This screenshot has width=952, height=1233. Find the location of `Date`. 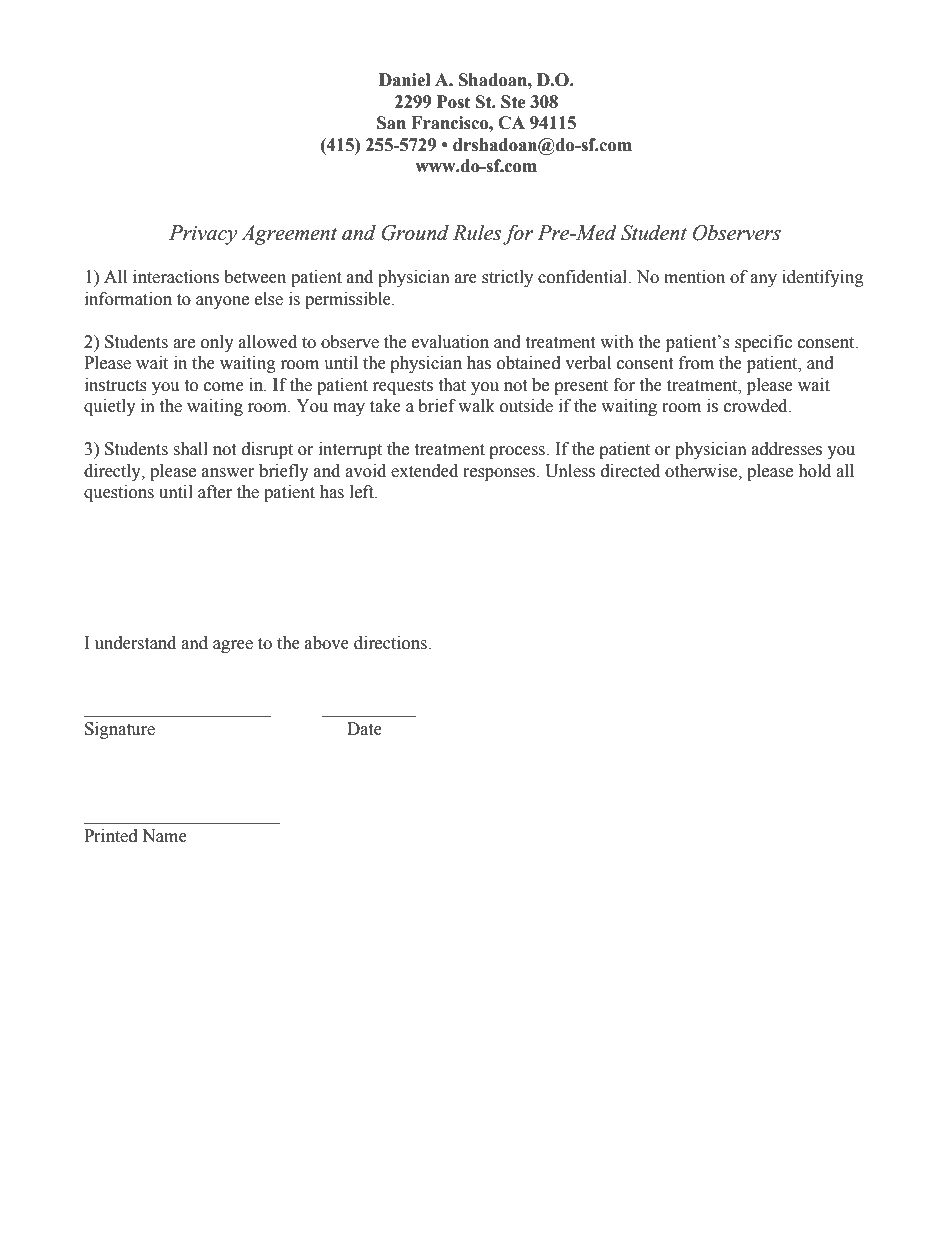

Date is located at coordinates (364, 729).
